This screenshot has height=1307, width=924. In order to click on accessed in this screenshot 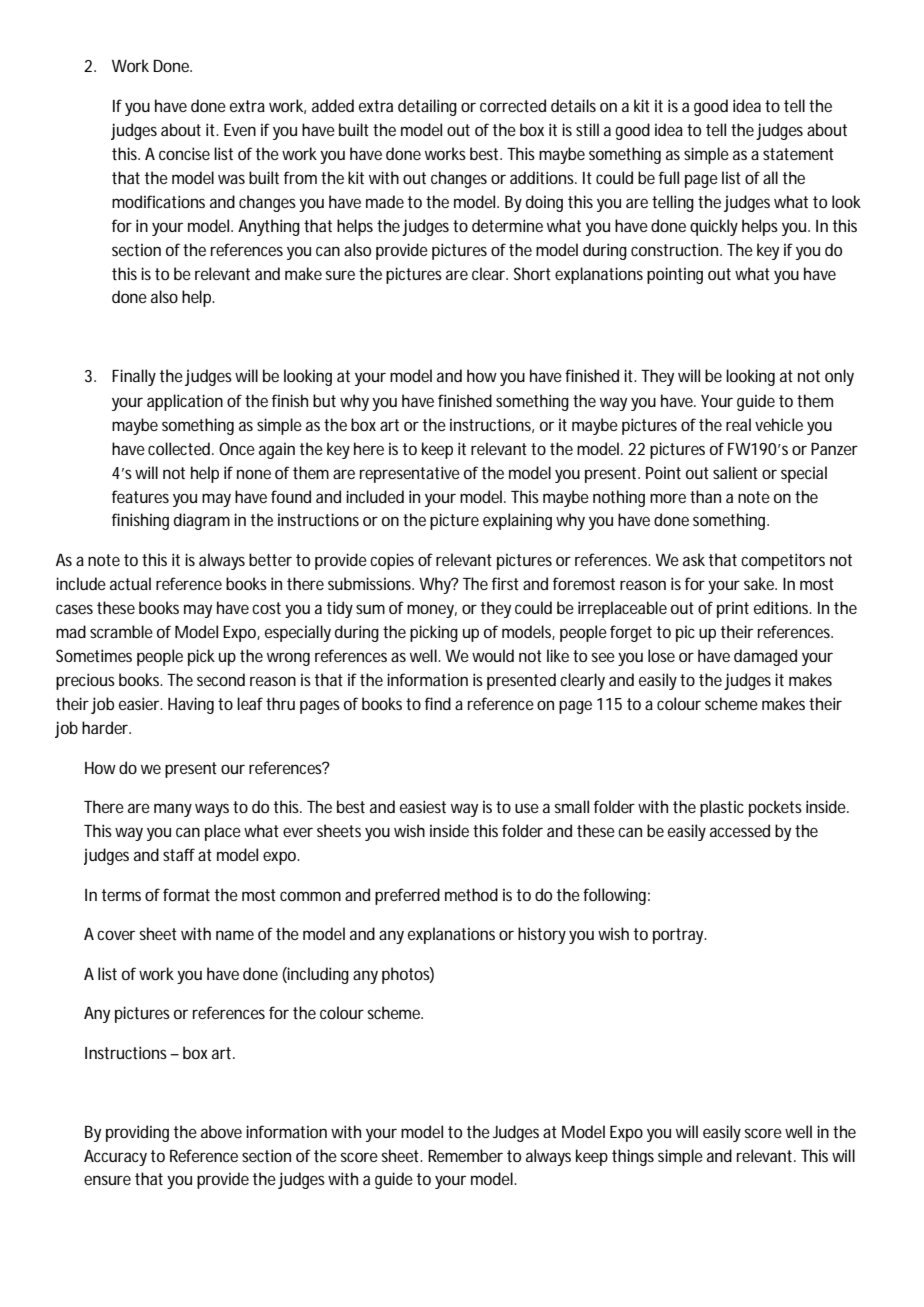, I will do `click(740, 830)`.
